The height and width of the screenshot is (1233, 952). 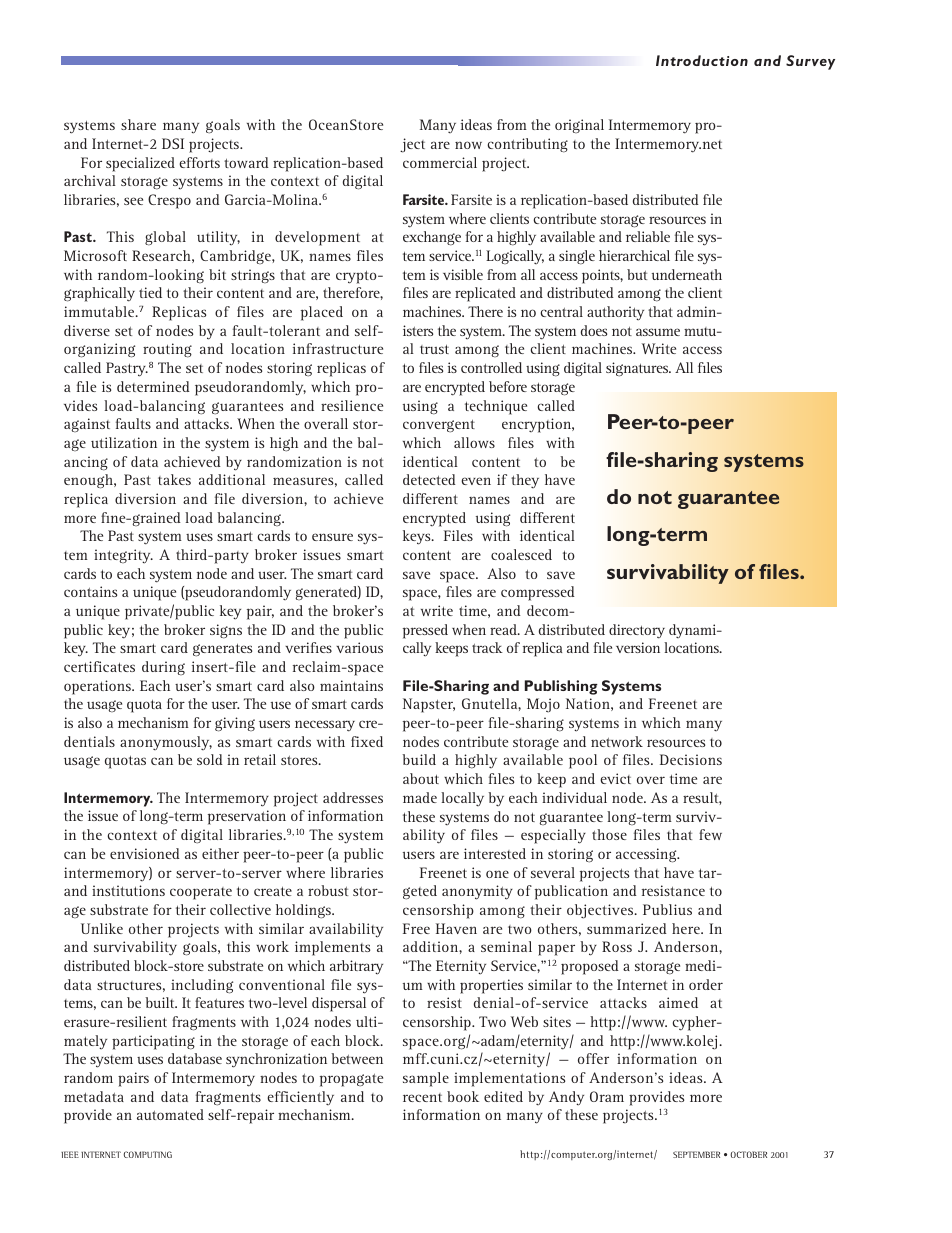 I want to click on contains, so click(x=90, y=591).
